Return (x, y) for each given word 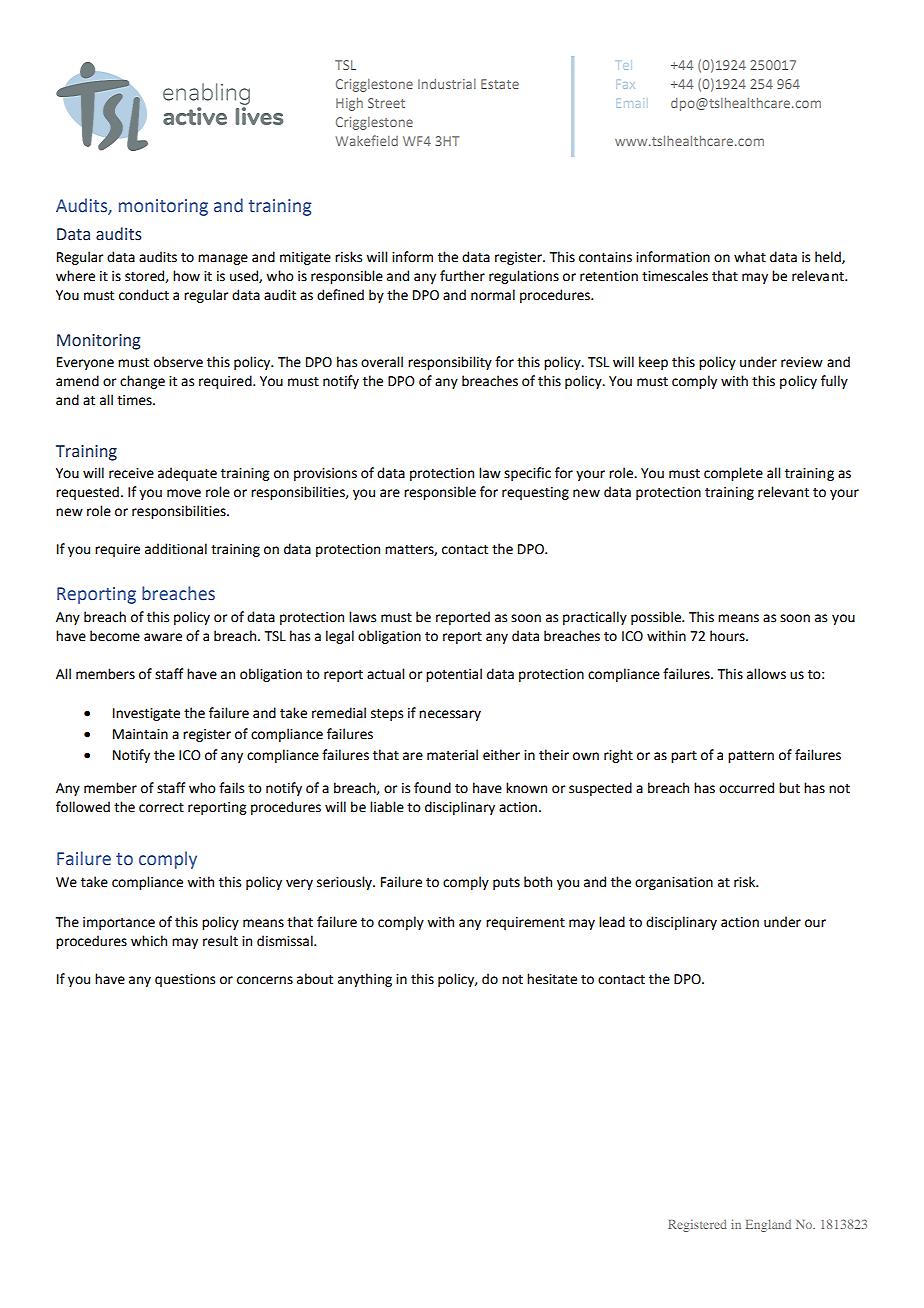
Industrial (447, 84)
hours (728, 636)
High (349, 104)
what (750, 257)
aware (163, 637)
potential (454, 675)
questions (185, 980)
